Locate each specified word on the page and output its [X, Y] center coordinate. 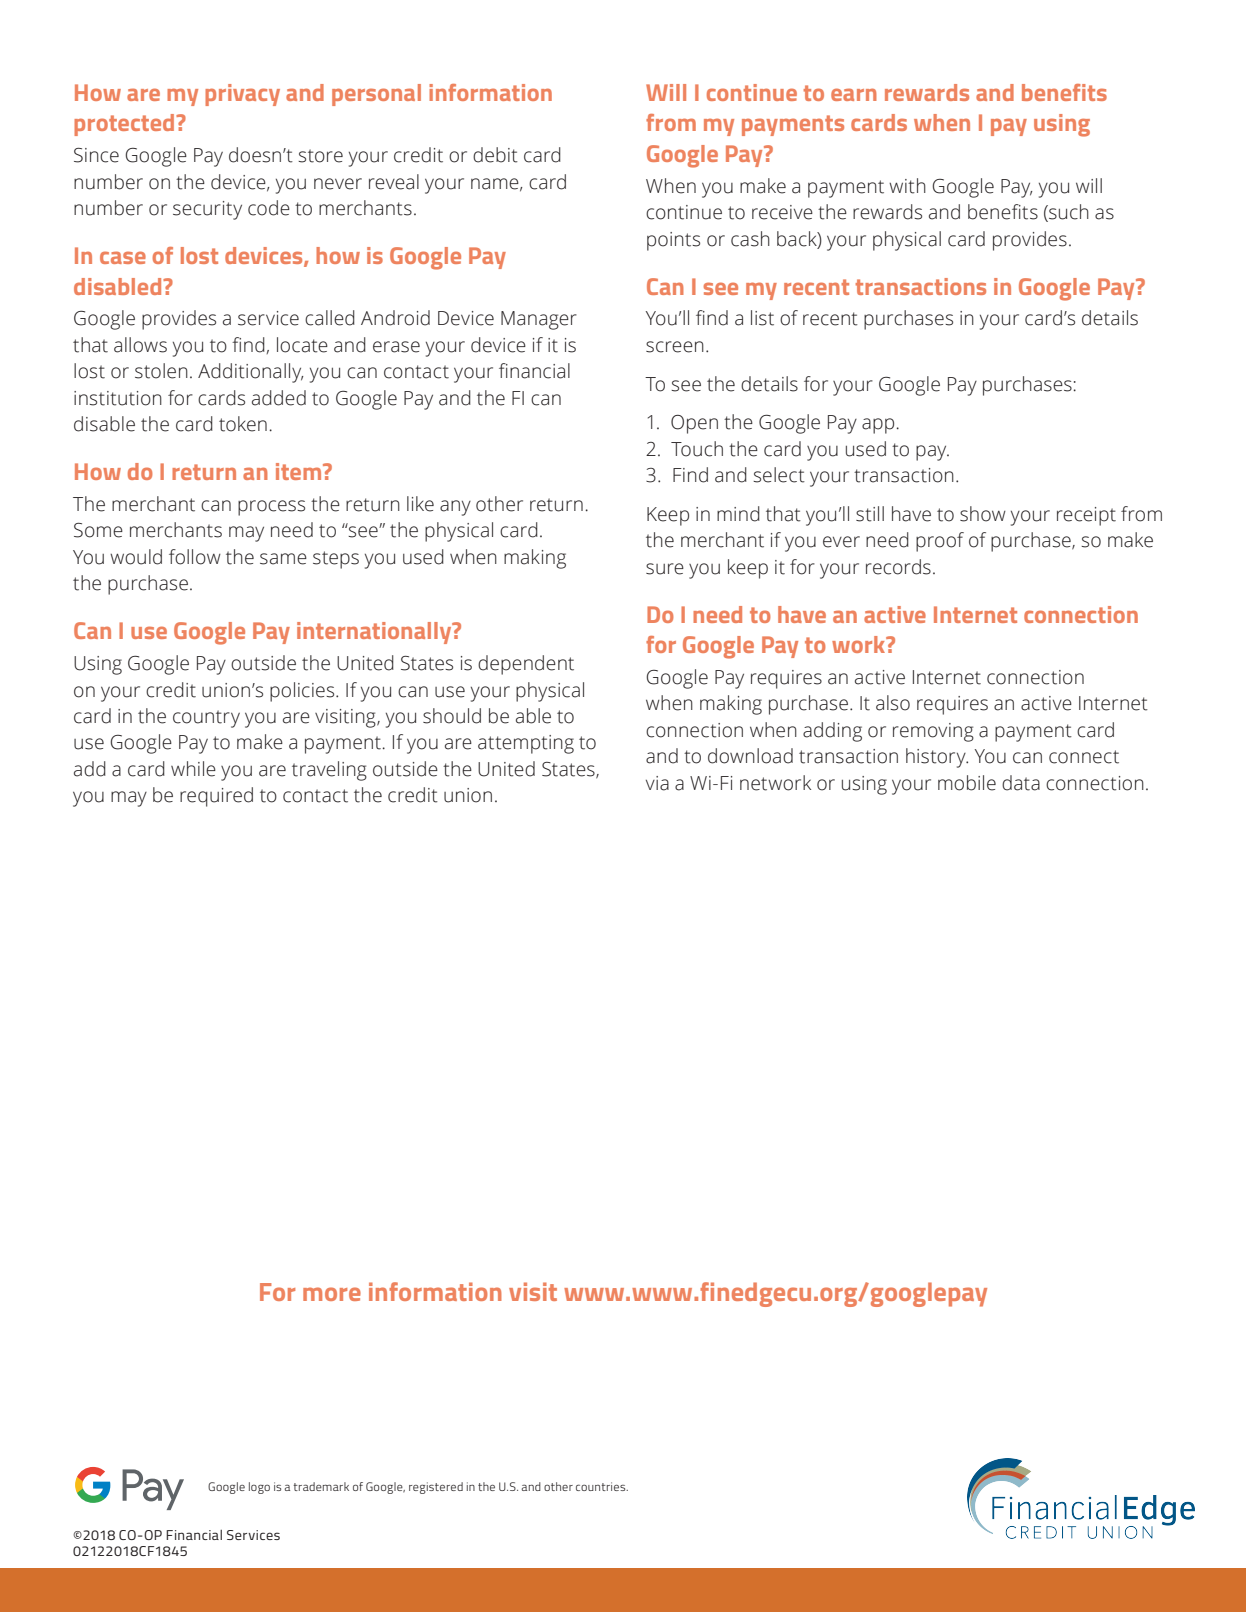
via [657, 783]
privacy [242, 95]
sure [665, 569]
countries [602, 1486]
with [907, 186]
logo [259, 1488]
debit [495, 155]
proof [940, 542]
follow [195, 557]
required [216, 797]
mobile [967, 783]
